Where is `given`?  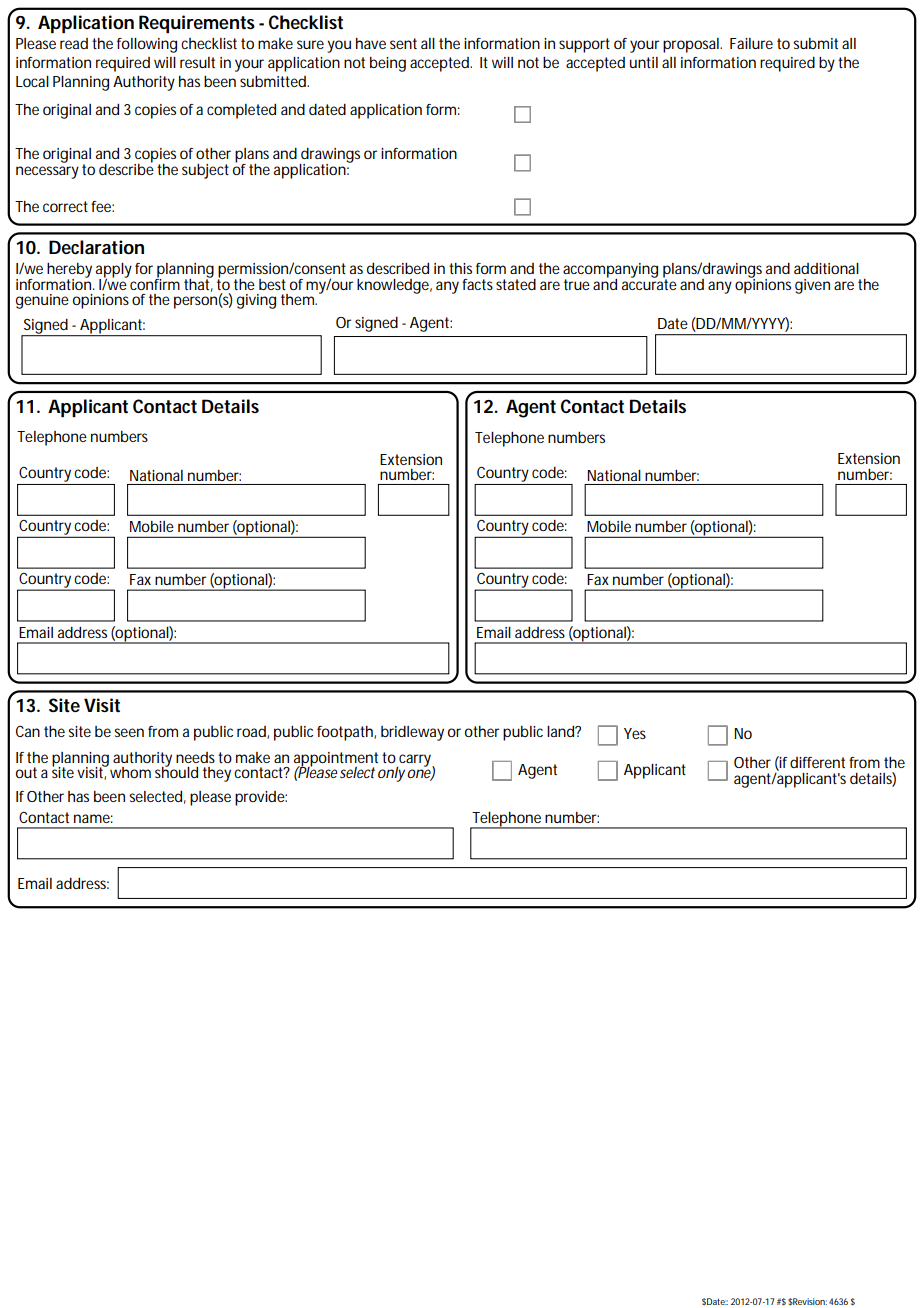 given is located at coordinates (812, 286).
